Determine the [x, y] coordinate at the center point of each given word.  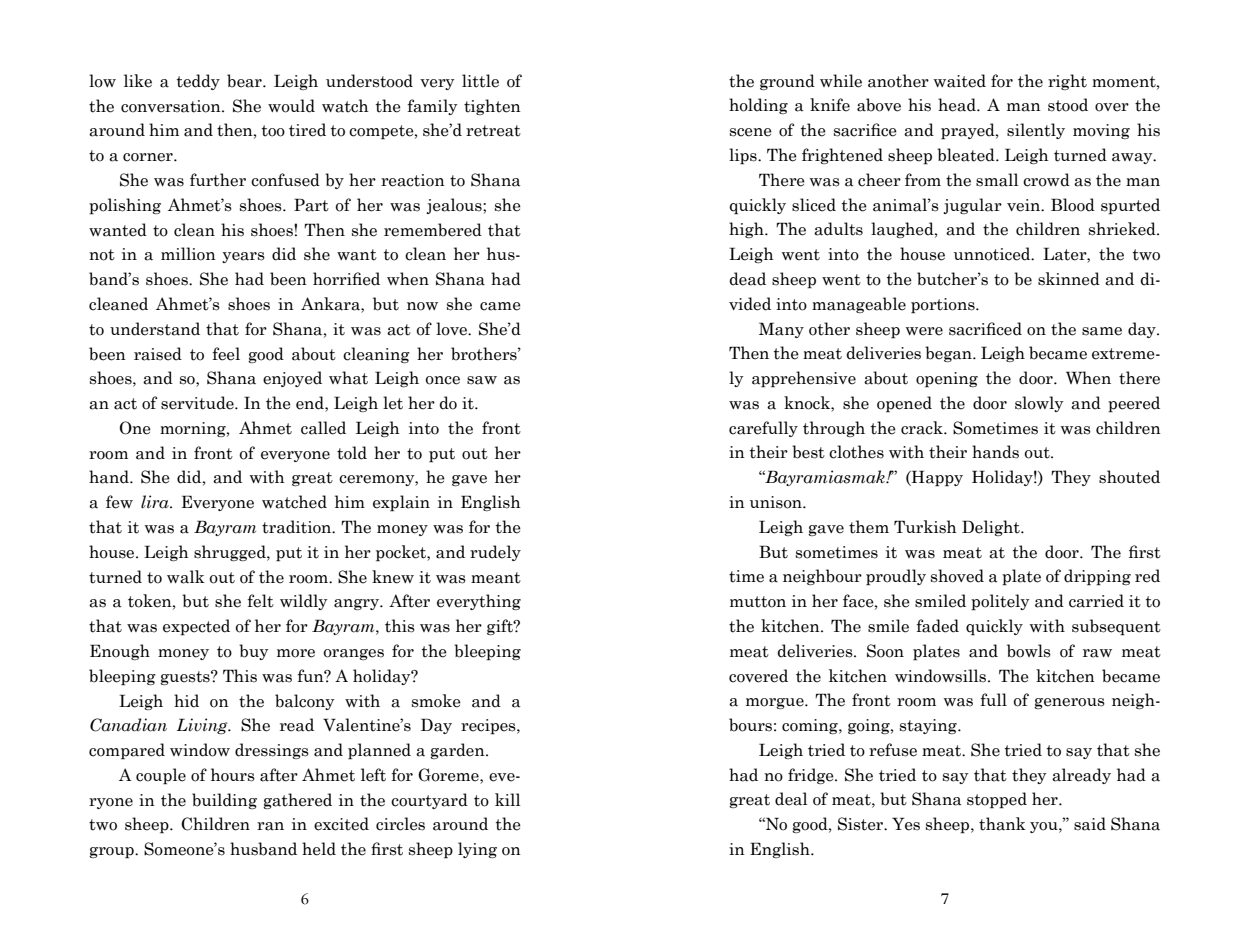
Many [781, 330]
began [949, 354]
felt [261, 601]
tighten [492, 107]
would [291, 106]
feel [226, 354]
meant [496, 578]
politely [1000, 602]
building [224, 801]
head [958, 105]
